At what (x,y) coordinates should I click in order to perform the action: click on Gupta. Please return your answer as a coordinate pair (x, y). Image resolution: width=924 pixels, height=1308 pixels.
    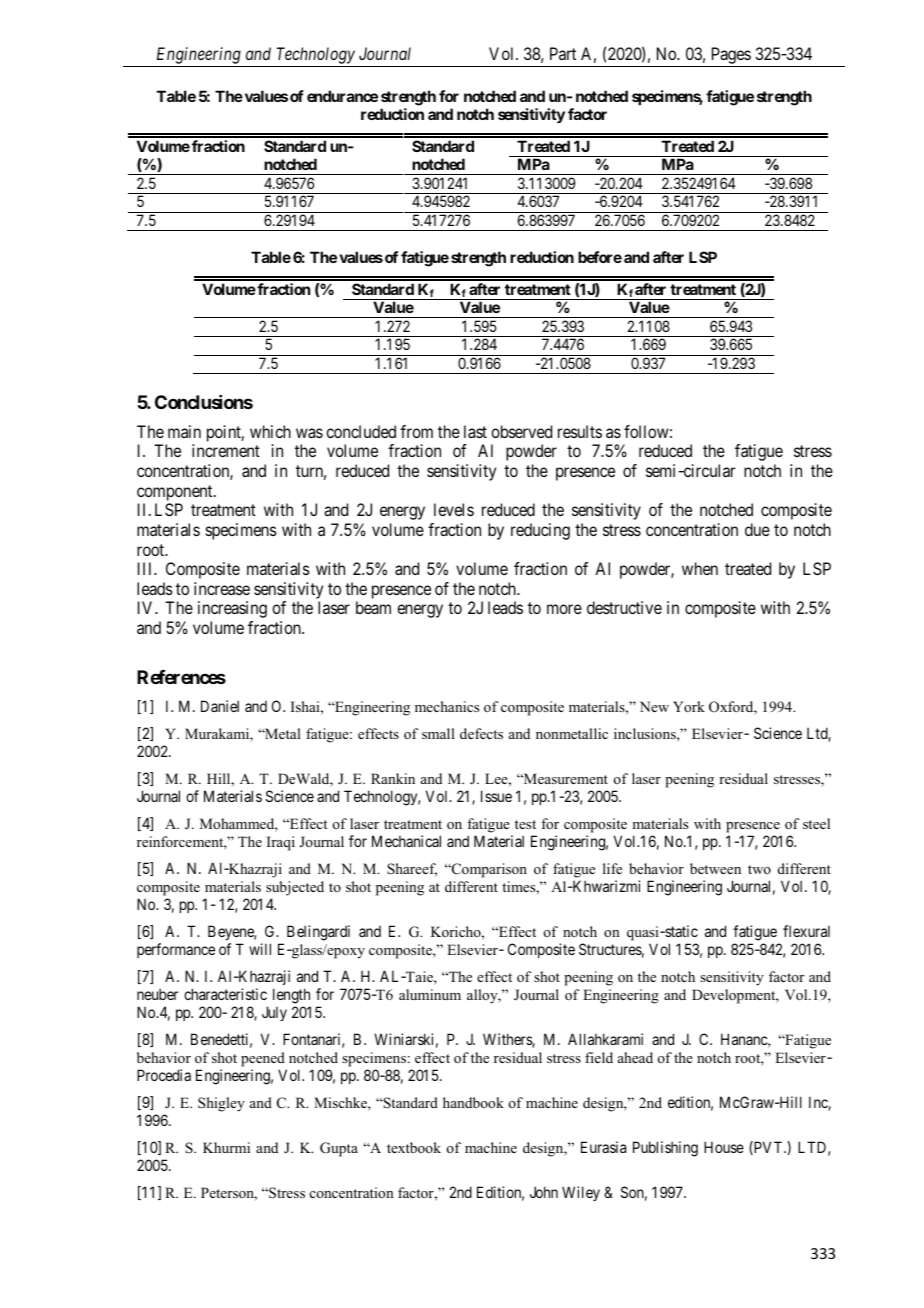
    Looking at the image, I should click on (339, 1149).
